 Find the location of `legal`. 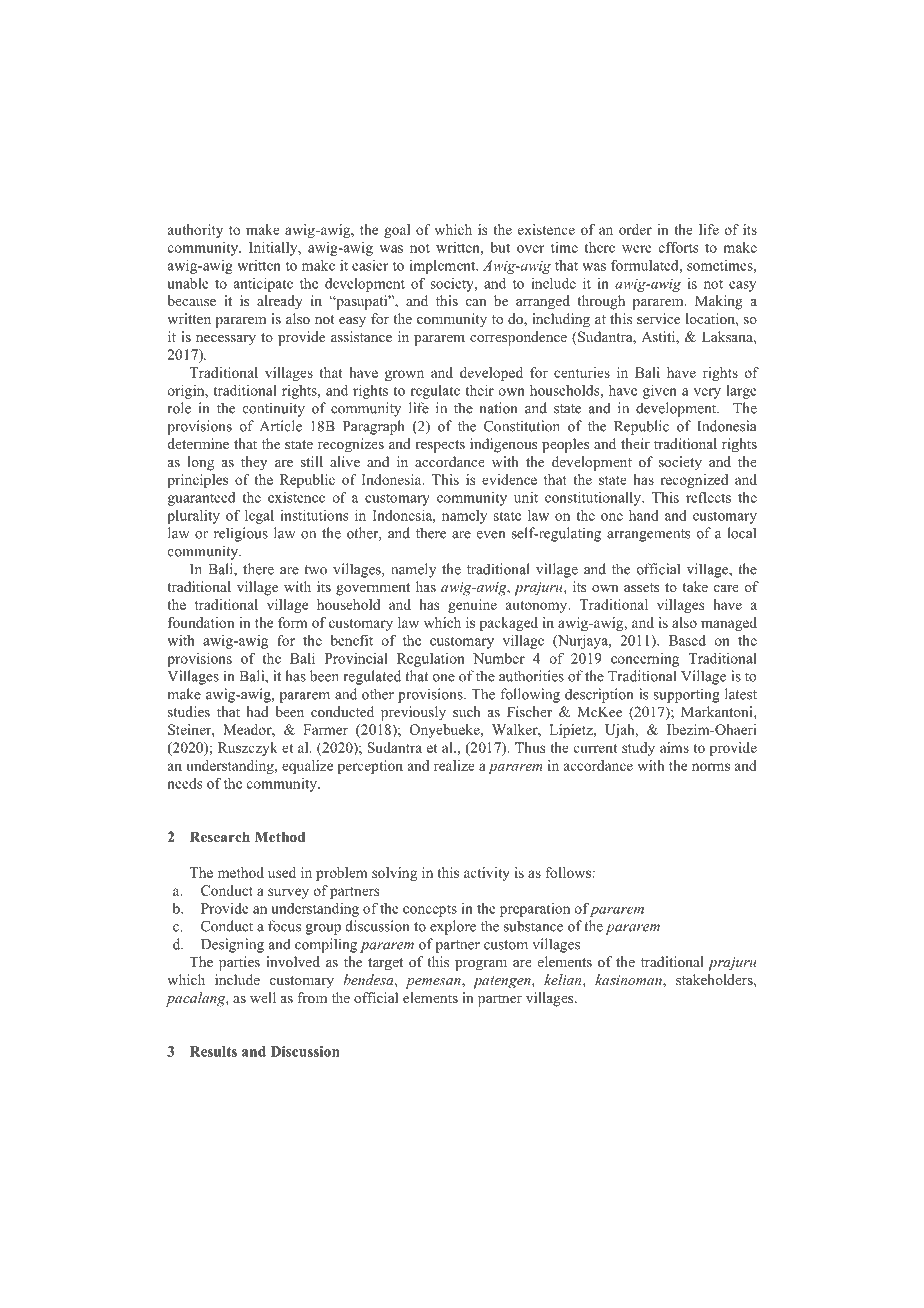

legal is located at coordinates (259, 517).
